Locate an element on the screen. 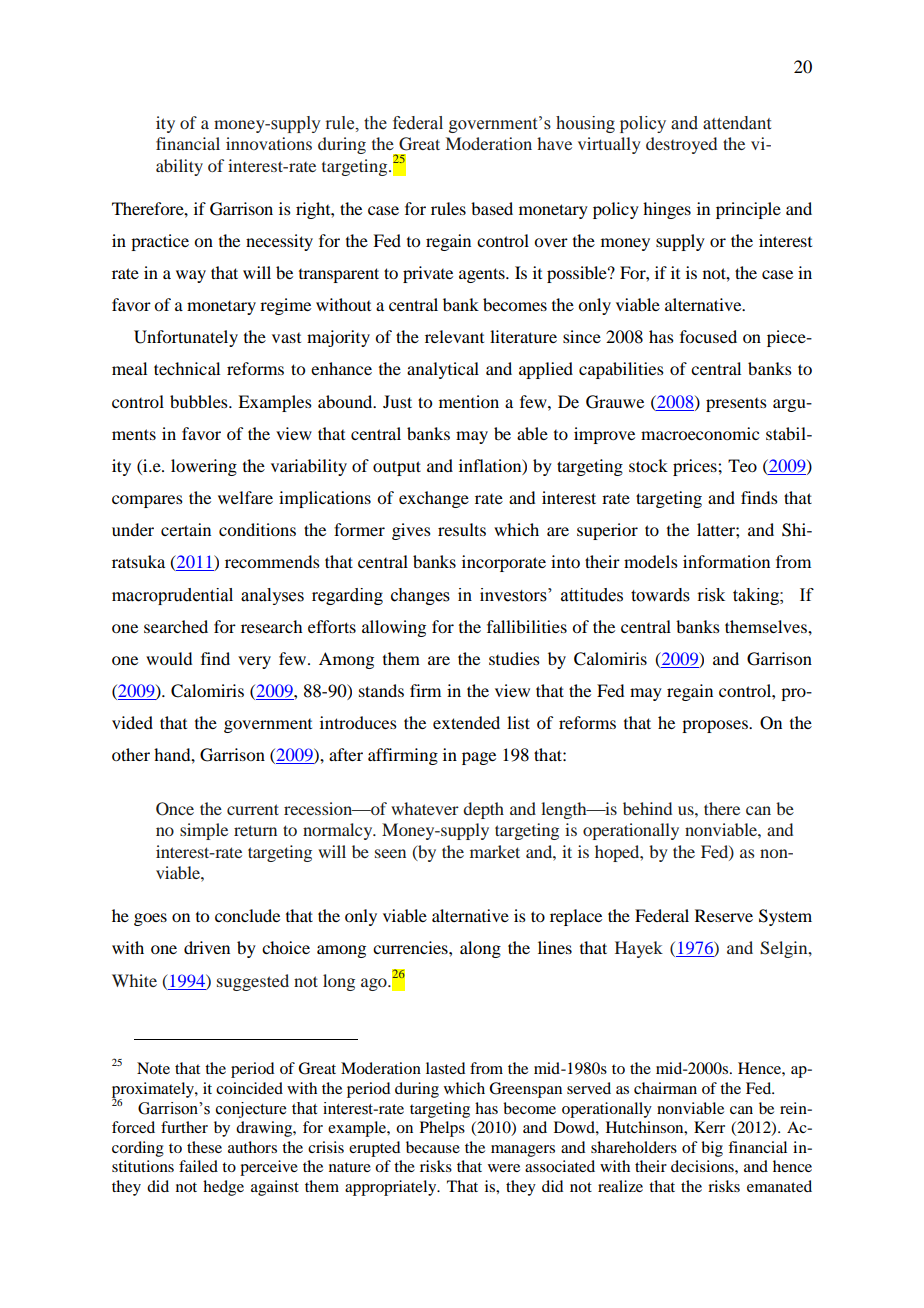 The width and height of the screenshot is (924, 1308). innovations is located at coordinates (269, 143).
